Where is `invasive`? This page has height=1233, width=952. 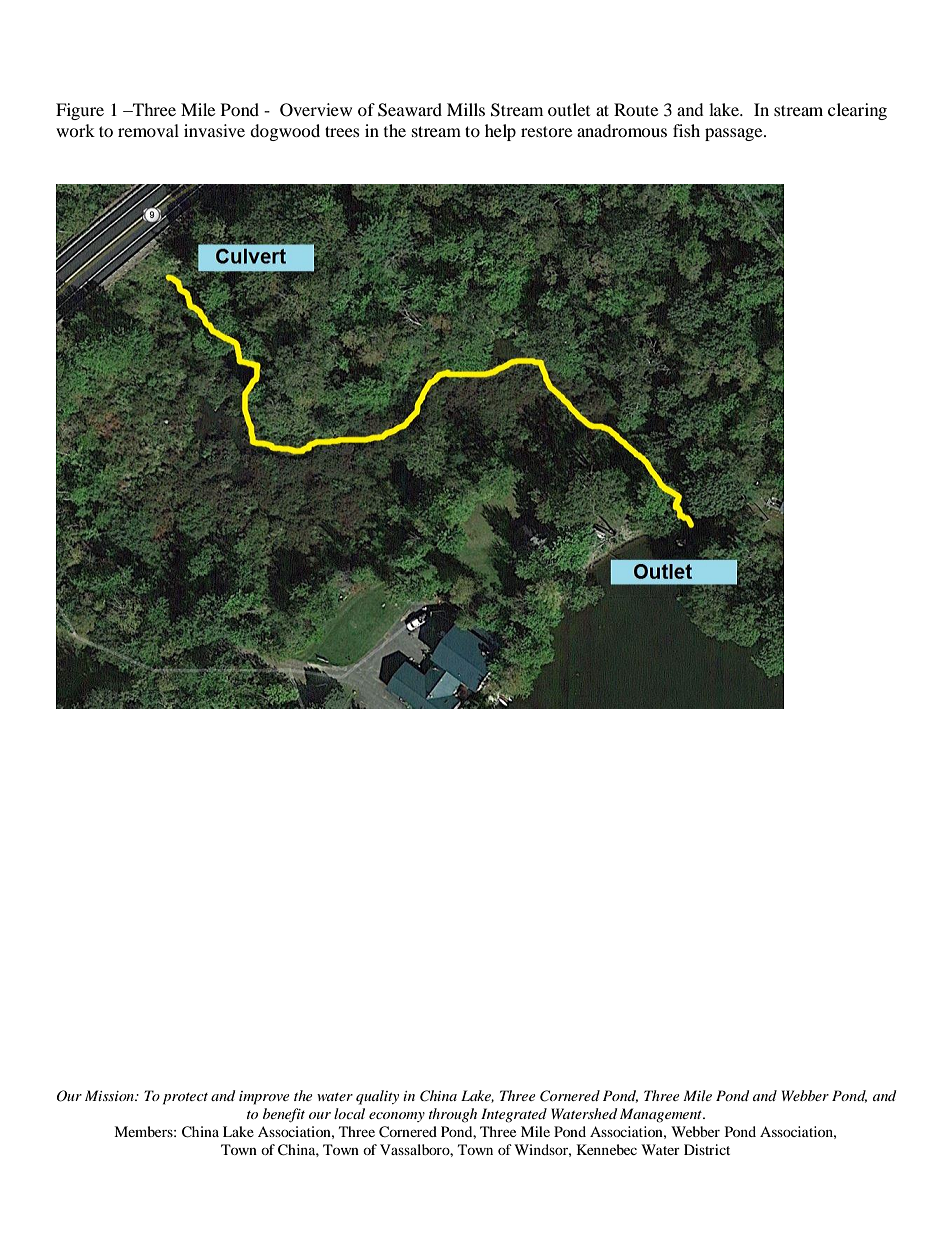 invasive is located at coordinates (214, 130).
